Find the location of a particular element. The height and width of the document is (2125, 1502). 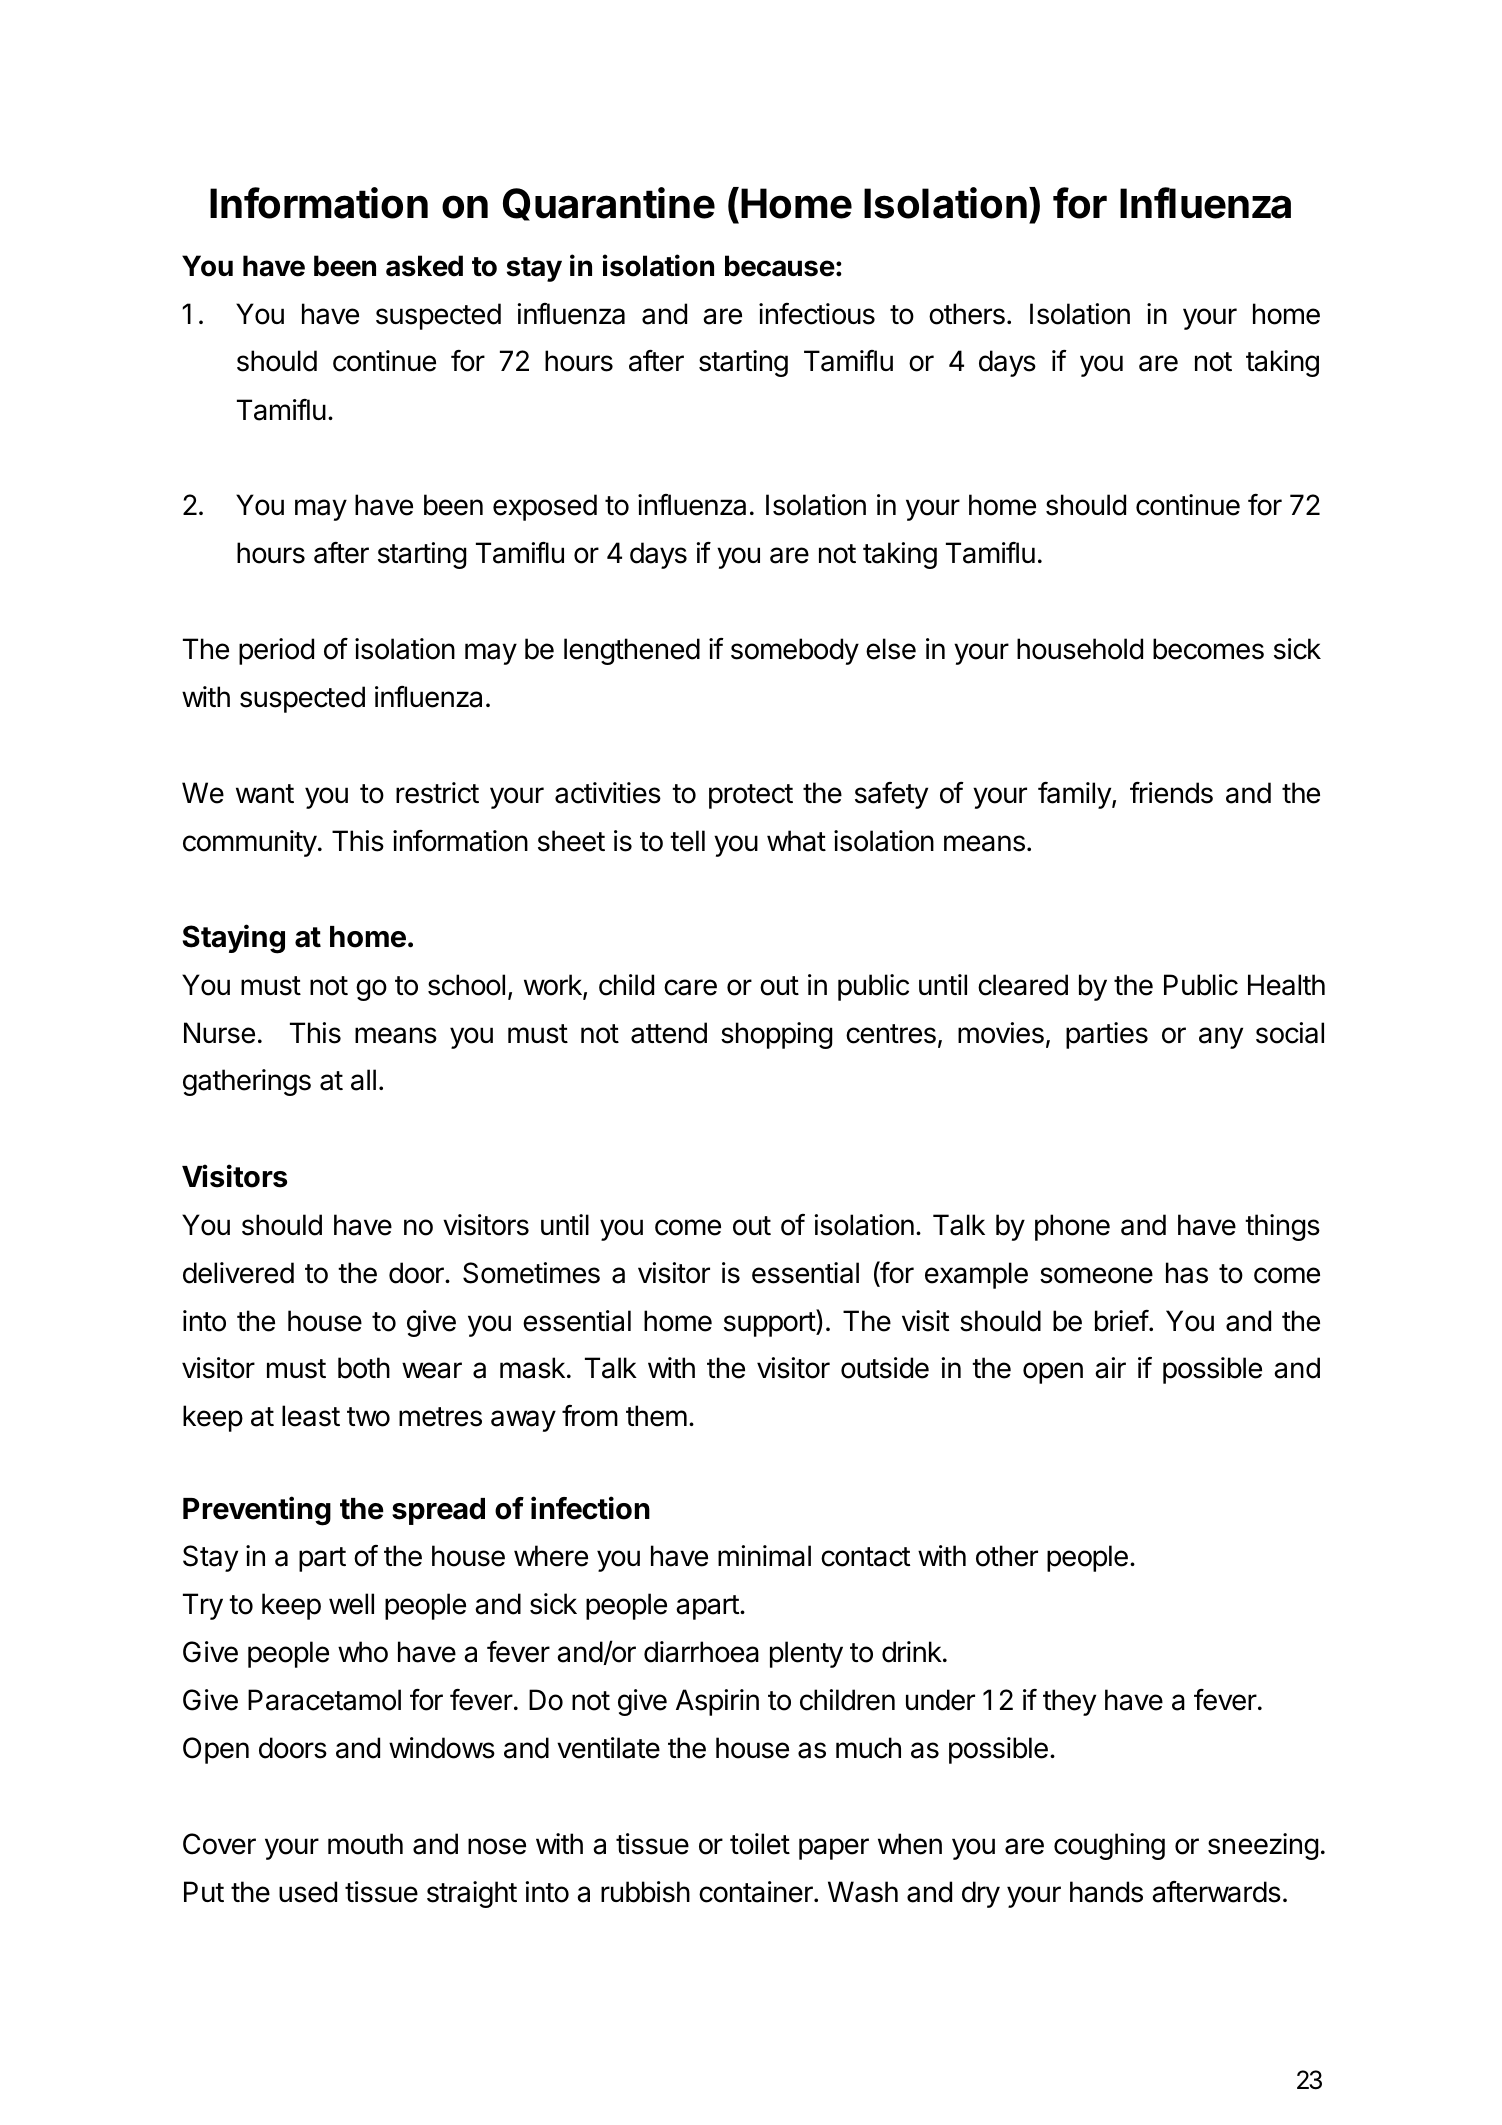

infectious is located at coordinates (817, 314).
